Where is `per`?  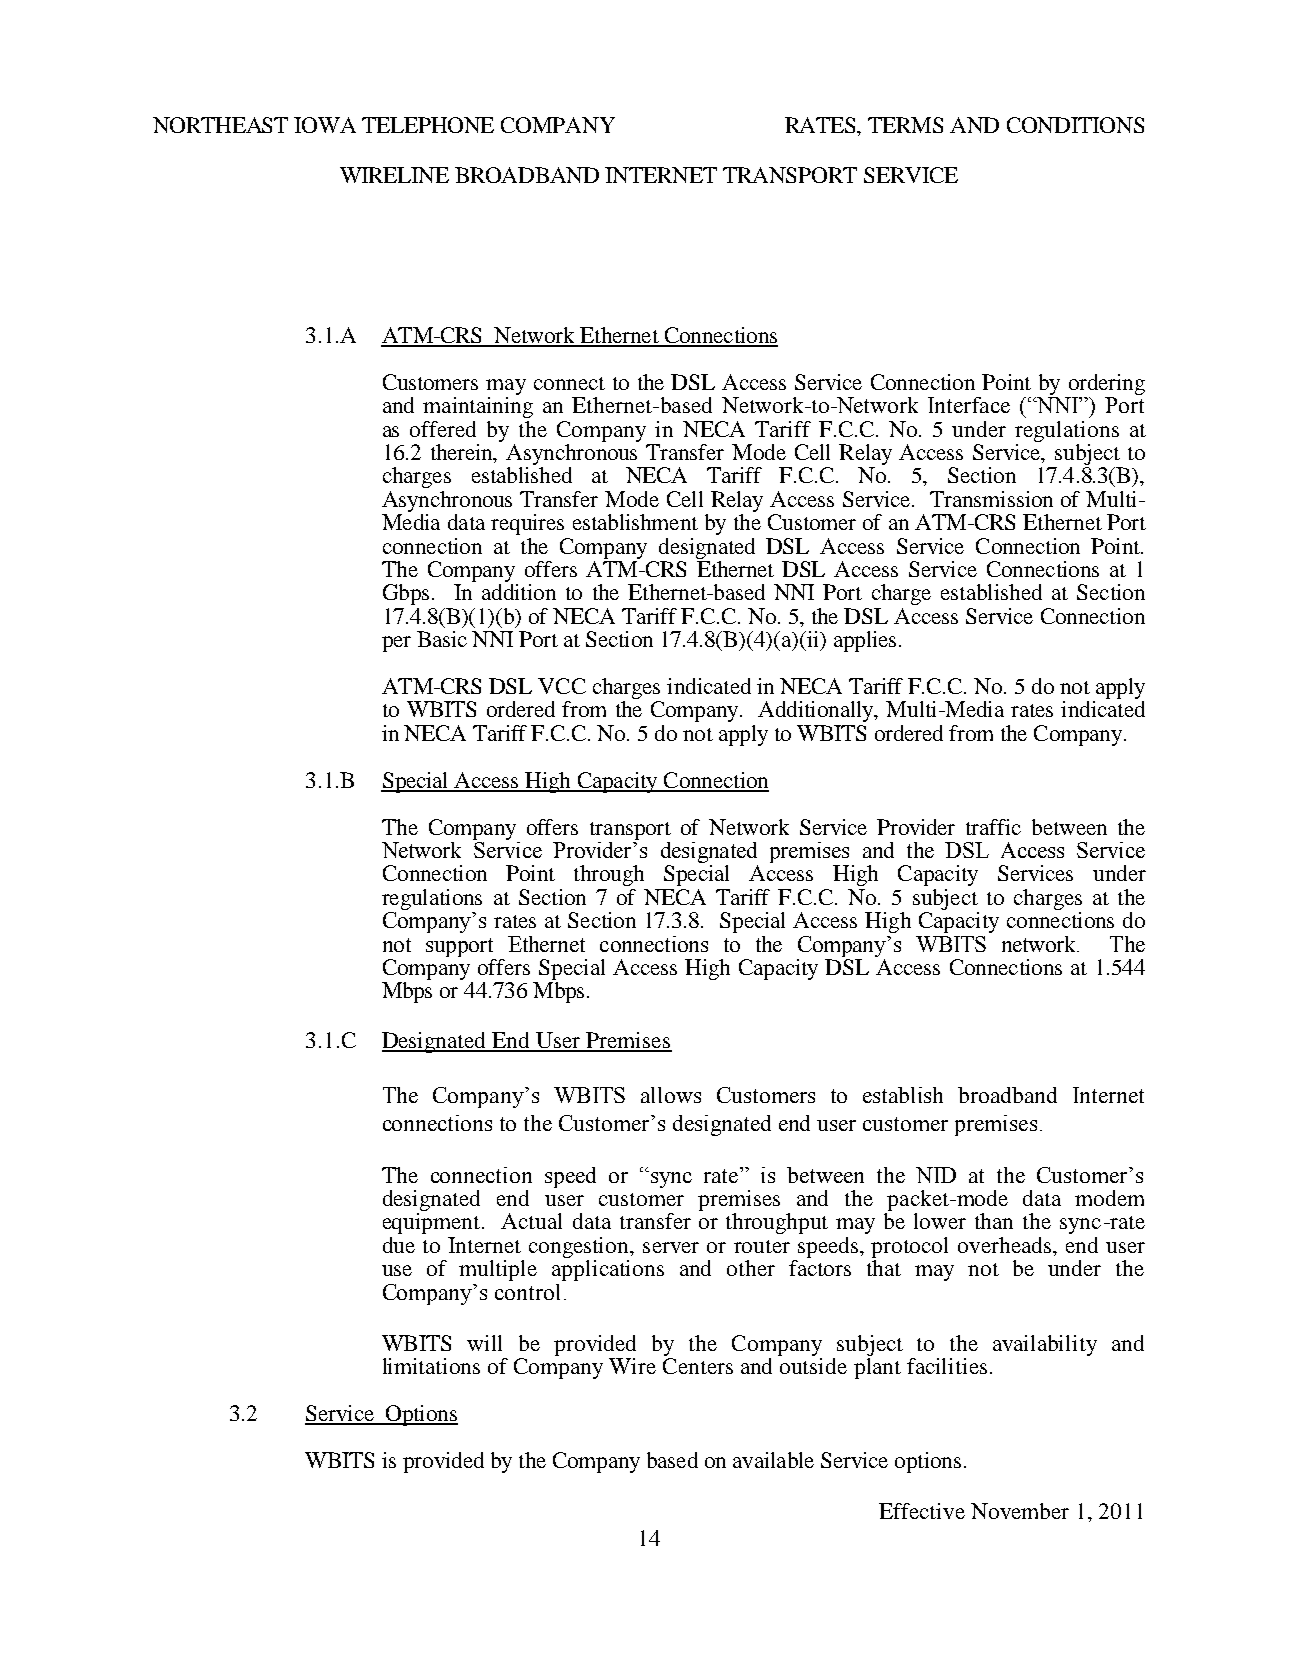 per is located at coordinates (396, 644).
